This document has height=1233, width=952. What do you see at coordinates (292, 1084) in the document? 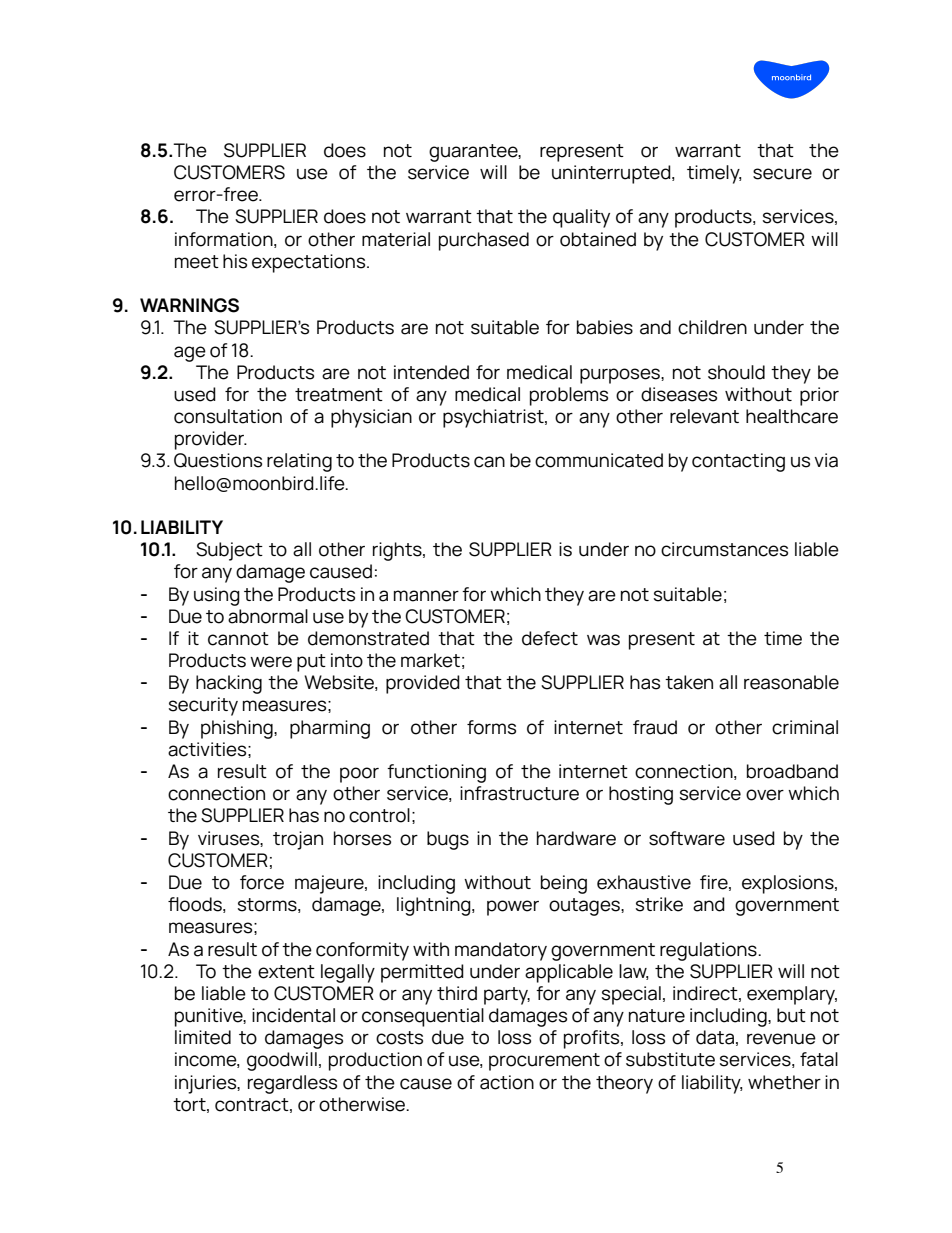
I see `regardless` at bounding box center [292, 1084].
